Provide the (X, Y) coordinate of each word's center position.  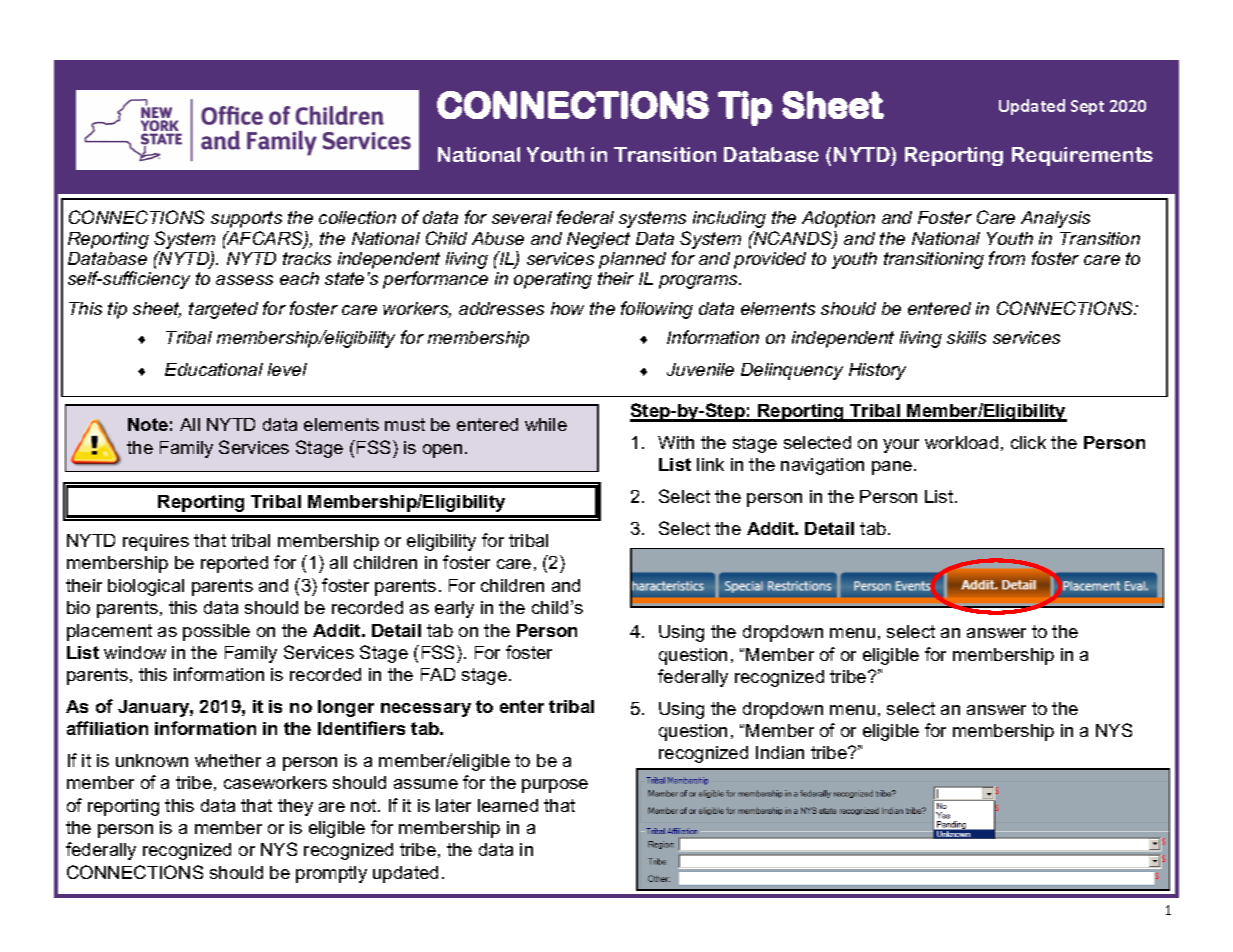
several (522, 217)
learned (508, 805)
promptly (331, 874)
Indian (780, 752)
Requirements (1082, 156)
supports (246, 219)
